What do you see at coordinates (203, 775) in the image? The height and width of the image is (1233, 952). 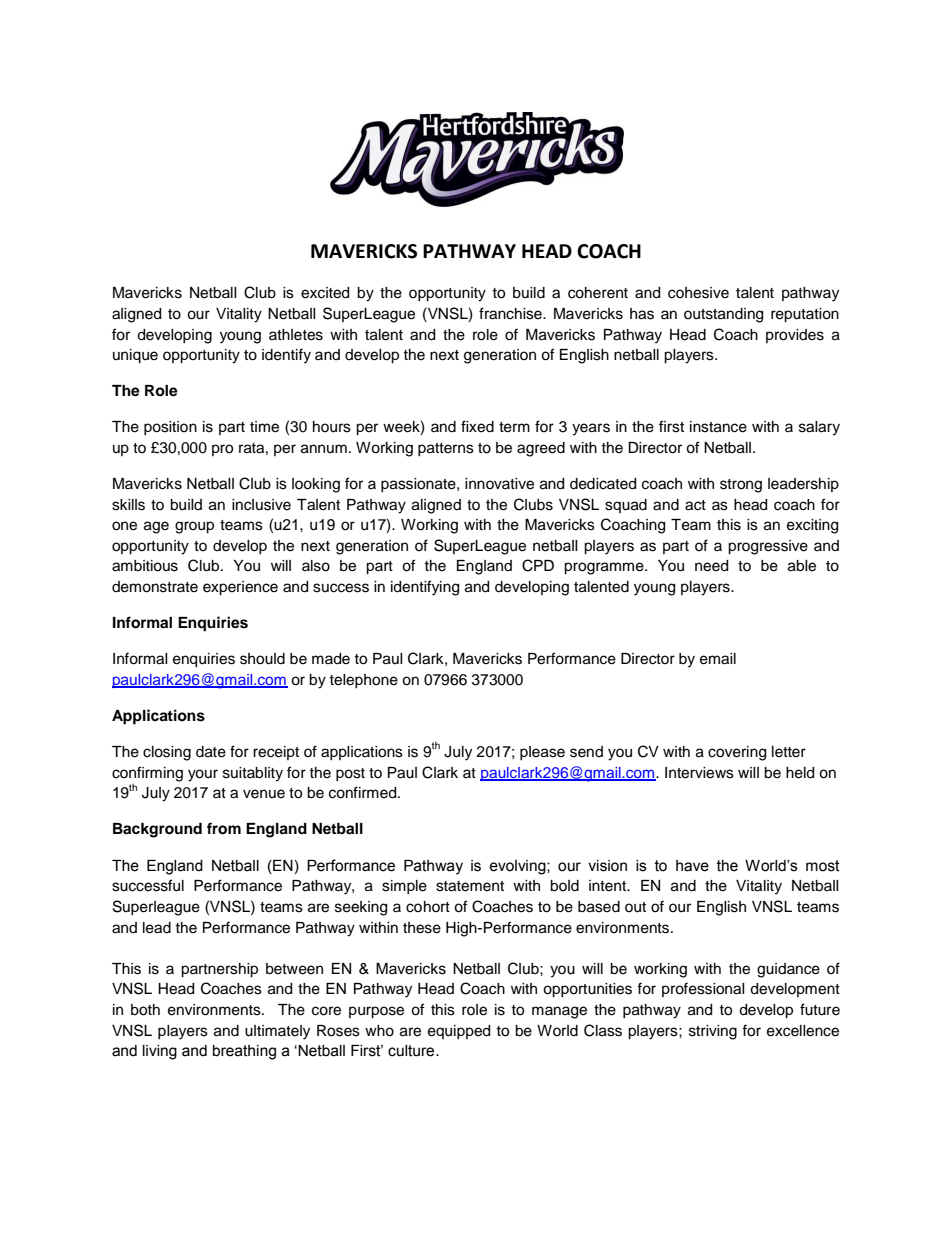 I see `your` at bounding box center [203, 775].
